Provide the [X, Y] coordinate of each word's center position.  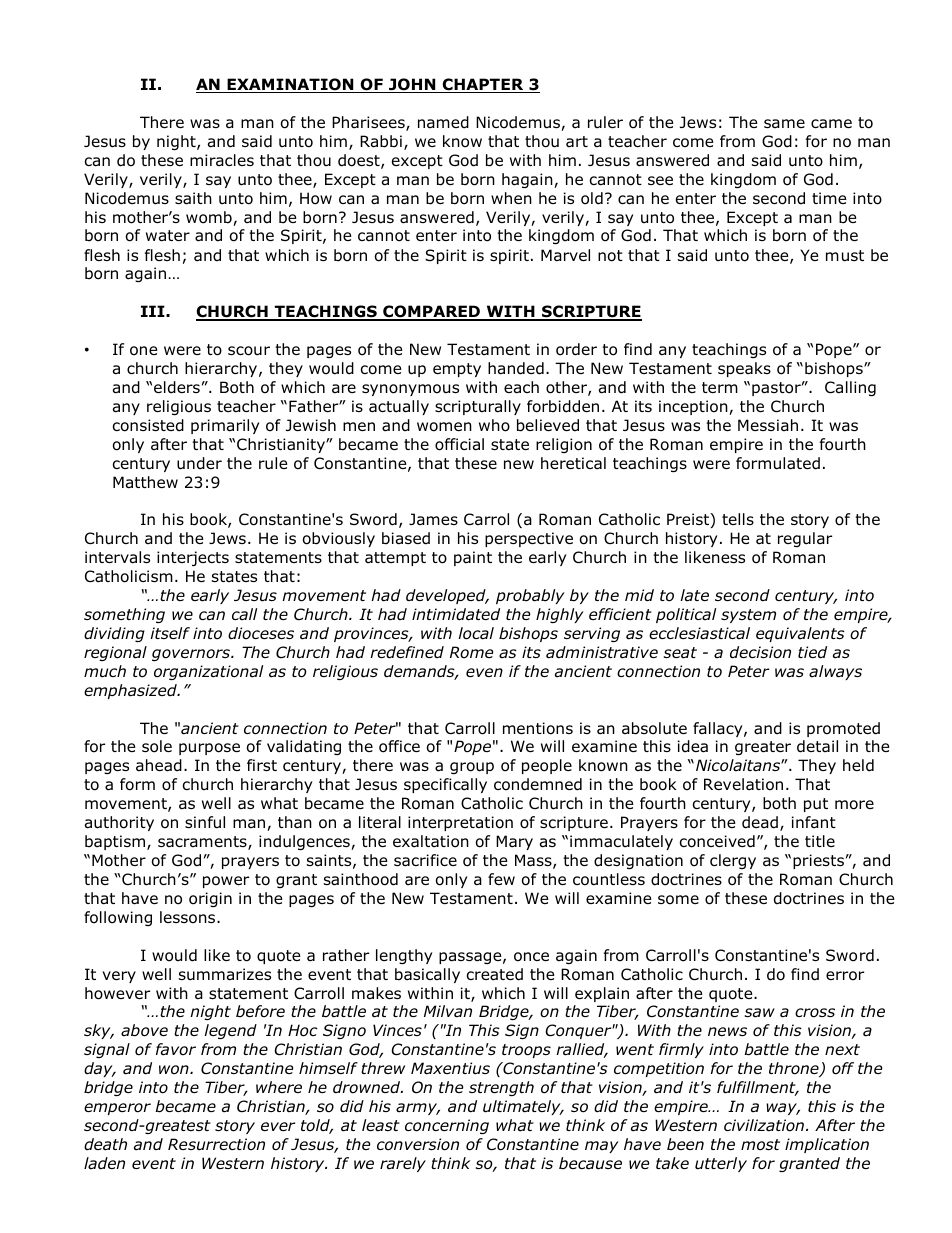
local [476, 633]
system [748, 616]
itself [170, 633]
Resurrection [216, 1144]
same [784, 124]
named [443, 122]
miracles [222, 160]
